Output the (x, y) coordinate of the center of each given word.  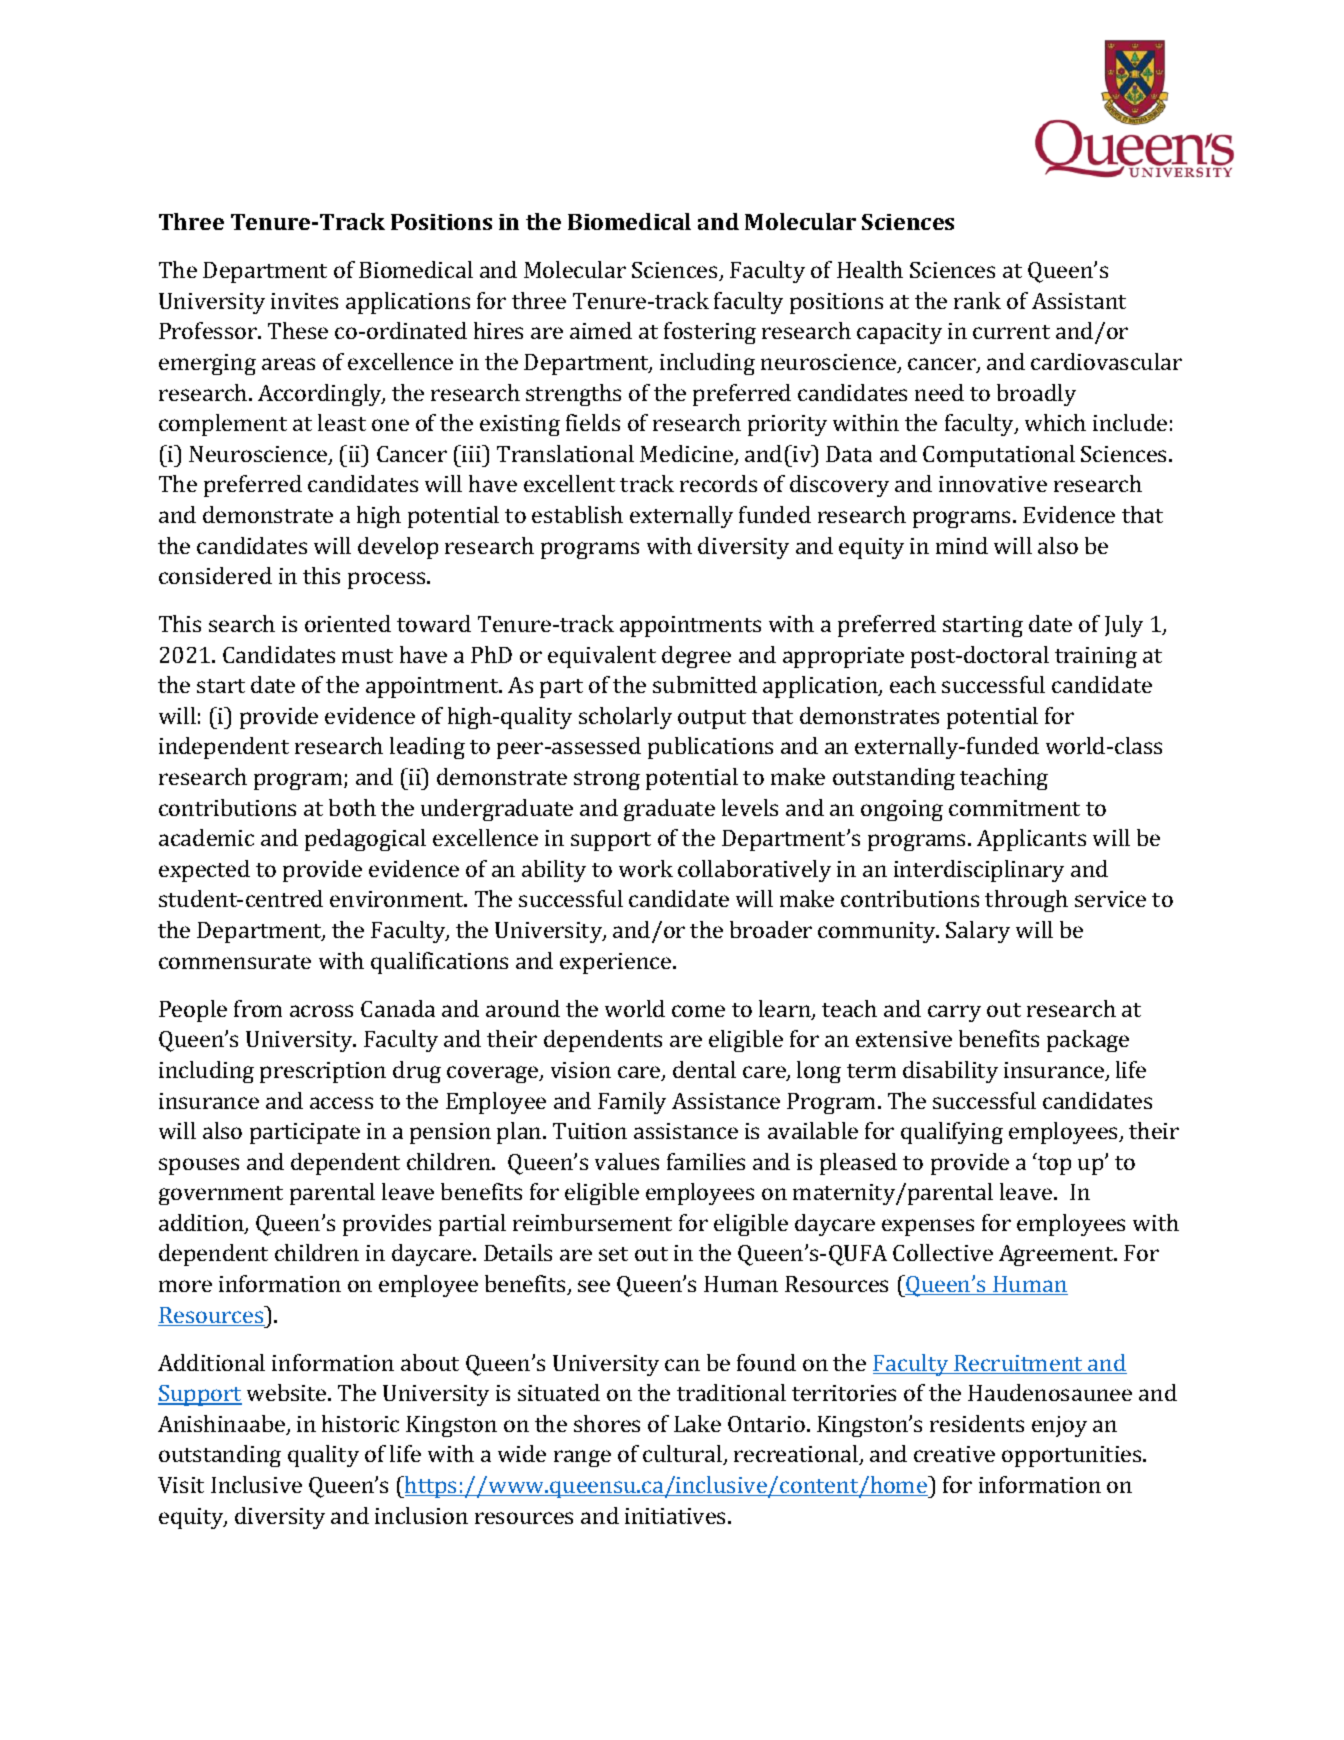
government (221, 1195)
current (1011, 332)
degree (696, 657)
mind (962, 545)
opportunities (1073, 1456)
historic (360, 1423)
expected (204, 871)
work (646, 868)
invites (304, 301)
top (1053, 1164)
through (1026, 901)
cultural (684, 1455)
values (627, 1161)
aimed (601, 330)
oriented (348, 623)
